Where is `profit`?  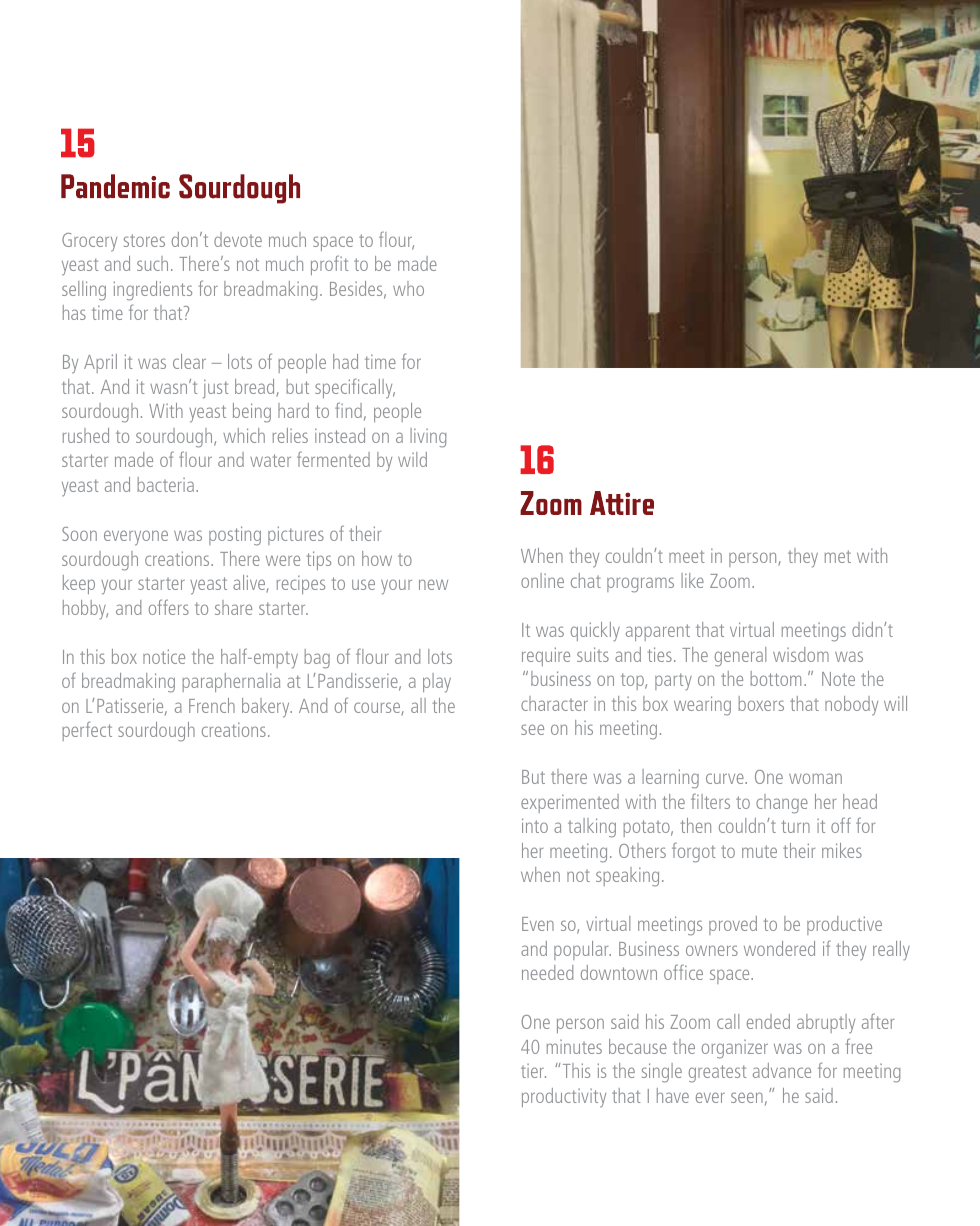
profit is located at coordinates (330, 265).
